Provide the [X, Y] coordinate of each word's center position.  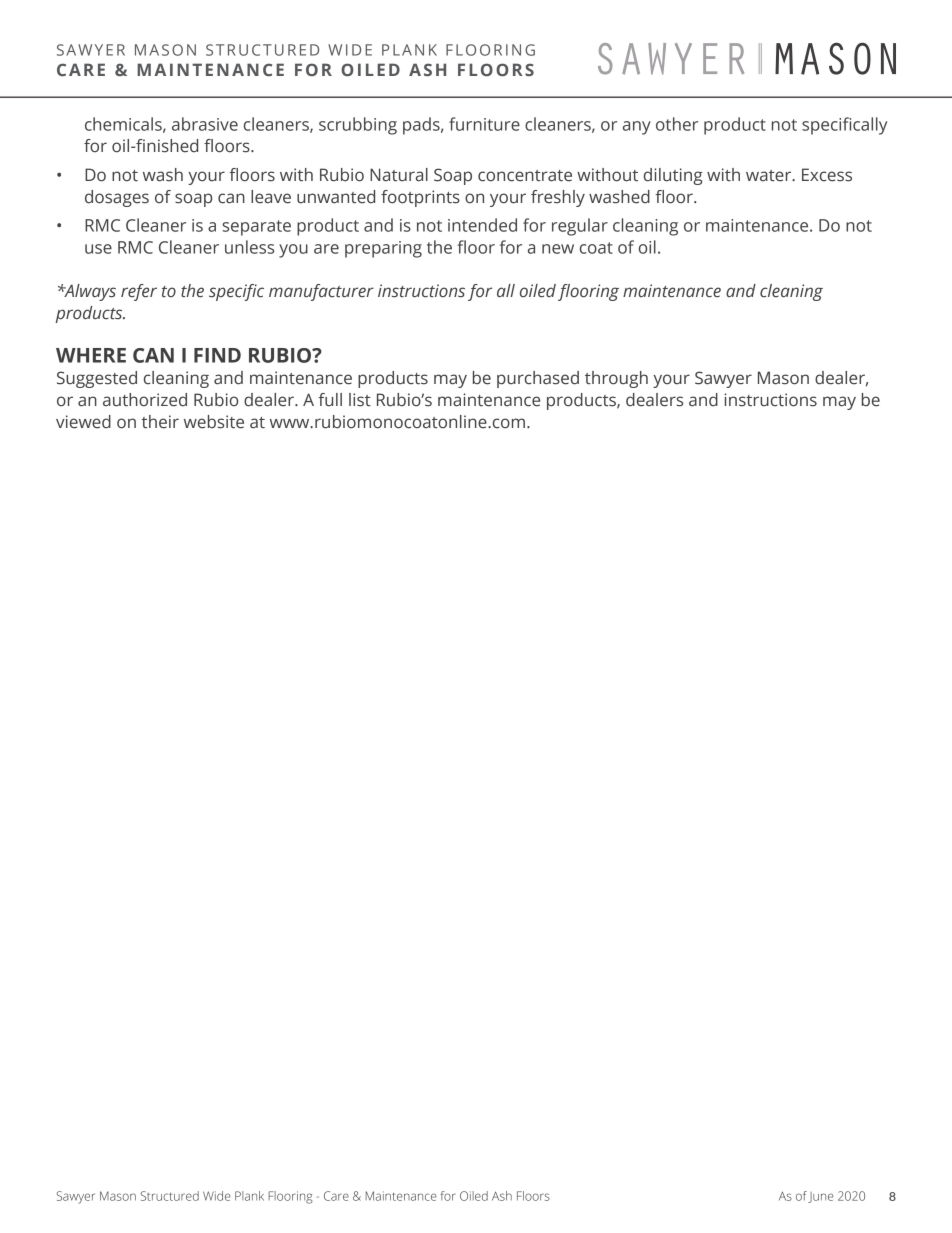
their [160, 422]
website [214, 422]
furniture [484, 124]
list [360, 400]
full [330, 400]
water [770, 176]
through [616, 379]
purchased [538, 379]
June [821, 1197]
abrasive [205, 124]
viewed [83, 422]
